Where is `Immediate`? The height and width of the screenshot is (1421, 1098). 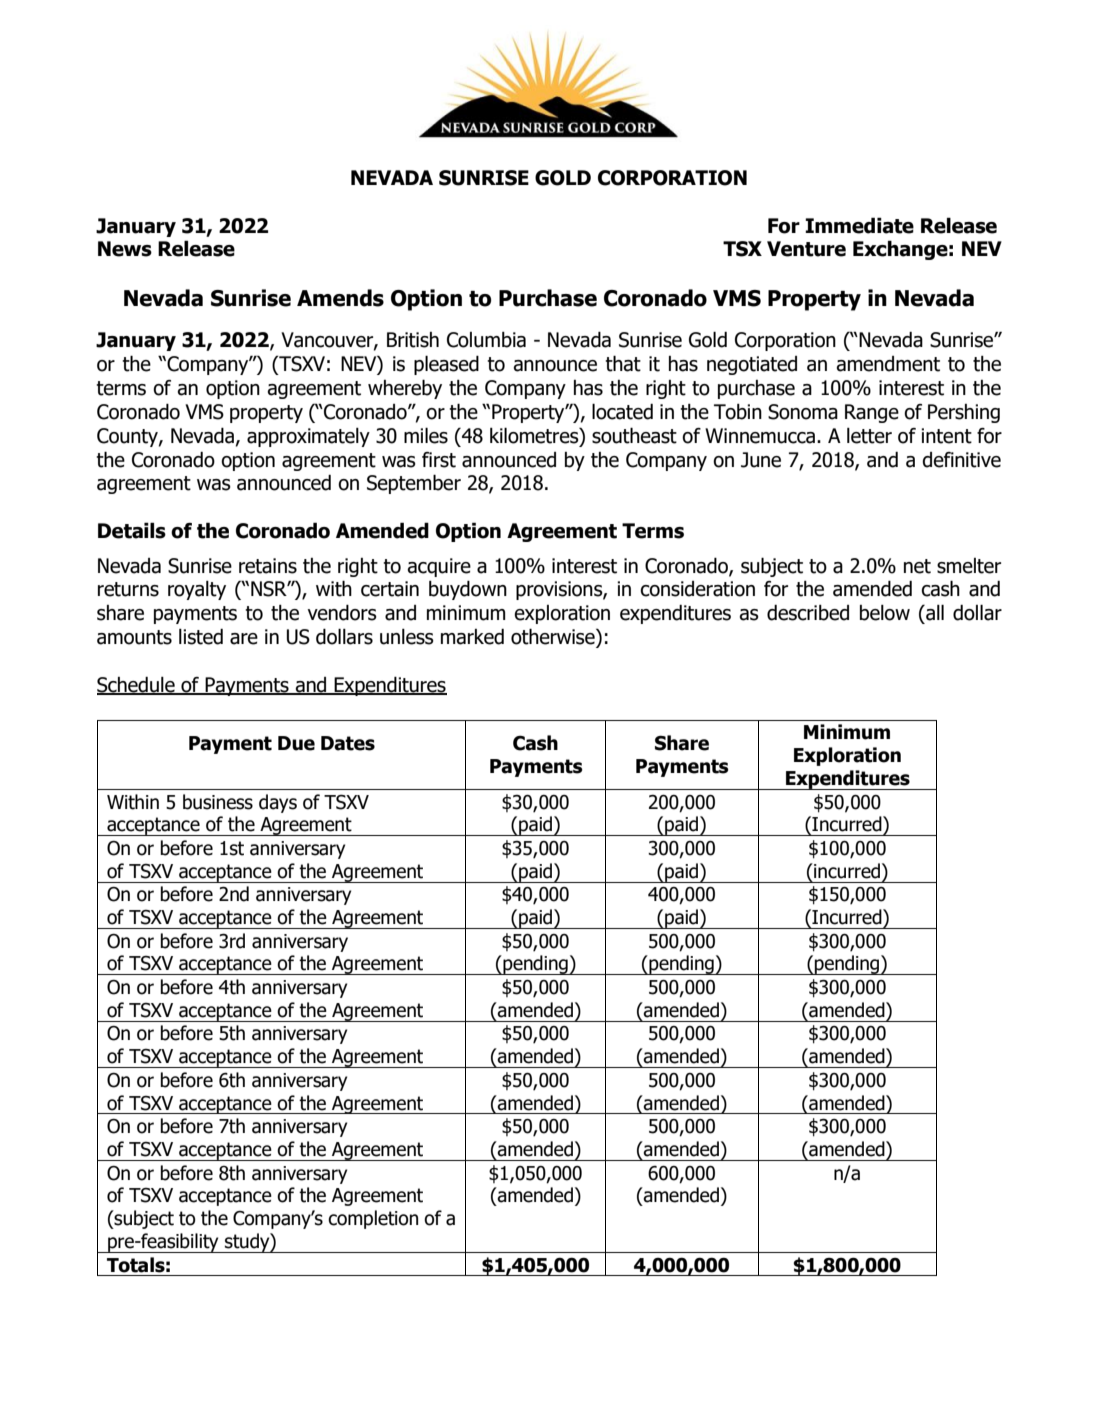 Immediate is located at coordinates (859, 225).
